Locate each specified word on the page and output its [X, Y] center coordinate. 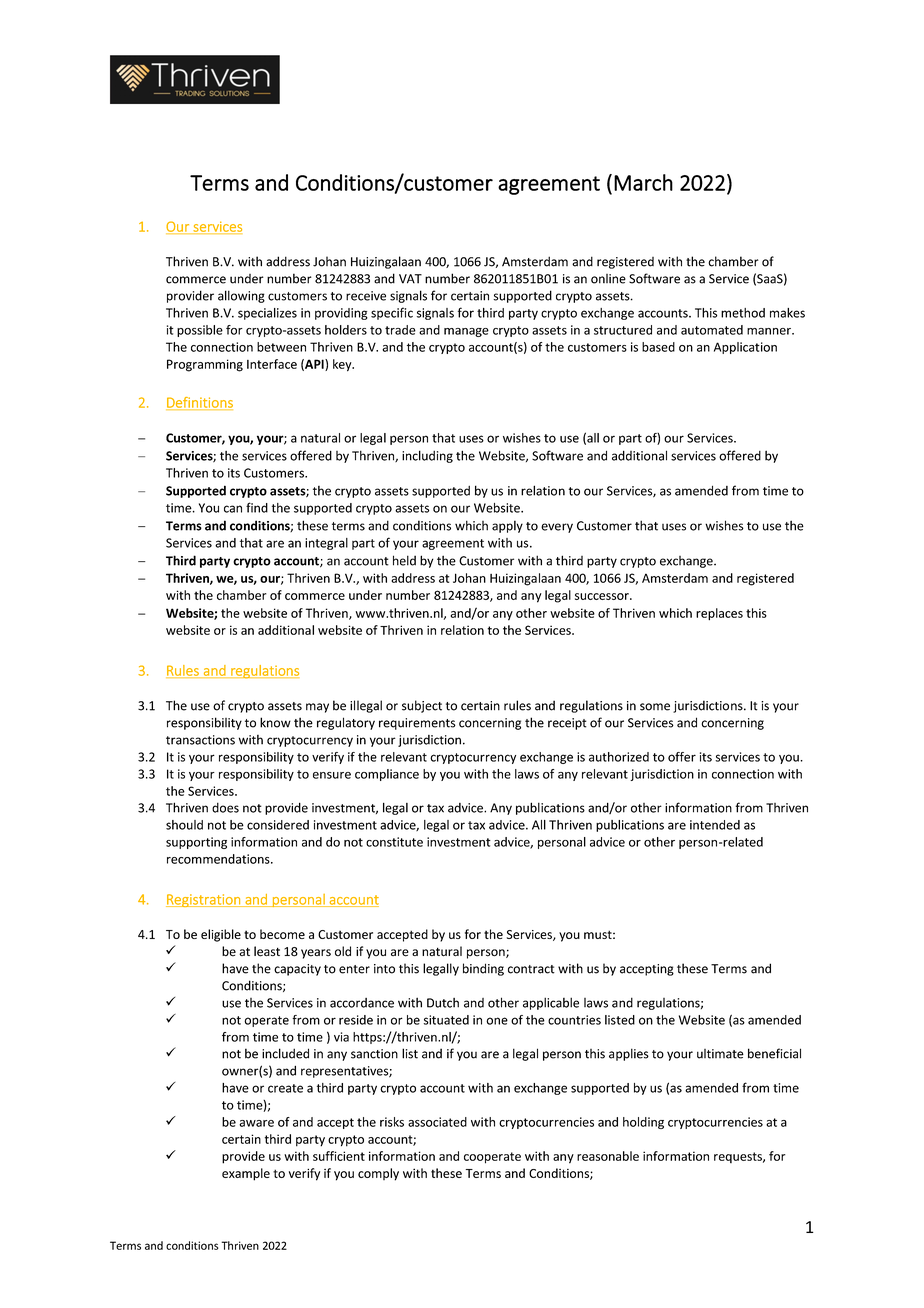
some [655, 707]
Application [745, 348]
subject [422, 706]
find [257, 507]
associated [437, 1122]
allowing [241, 296]
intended [715, 825]
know [275, 722]
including [427, 456]
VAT [410, 279]
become [282, 934]
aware [256, 1123]
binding [483, 969]
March [643, 182]
